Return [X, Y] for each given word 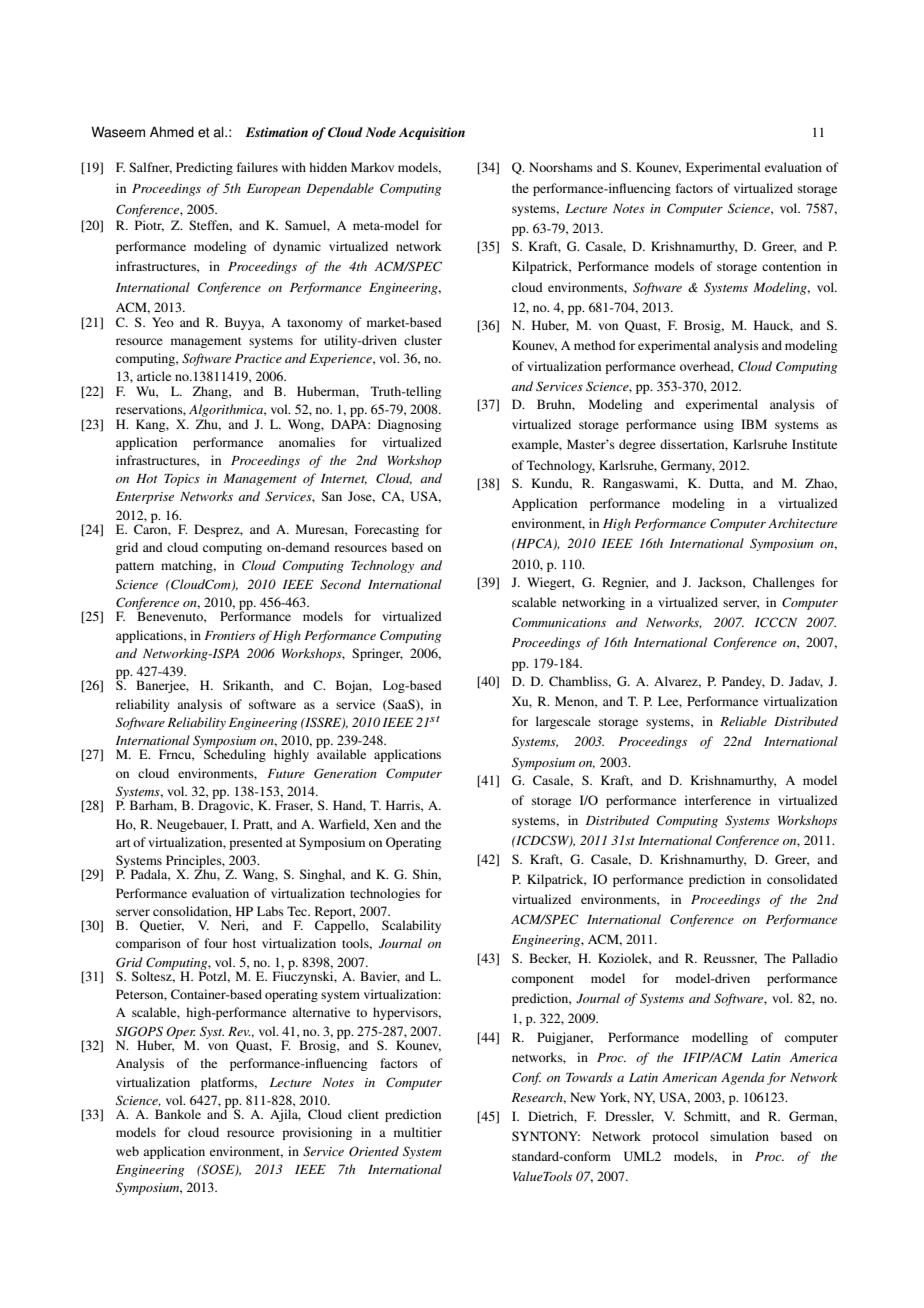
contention [791, 266]
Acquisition [432, 133]
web [127, 1151]
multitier [418, 1132]
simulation [739, 1136]
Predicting [204, 168]
